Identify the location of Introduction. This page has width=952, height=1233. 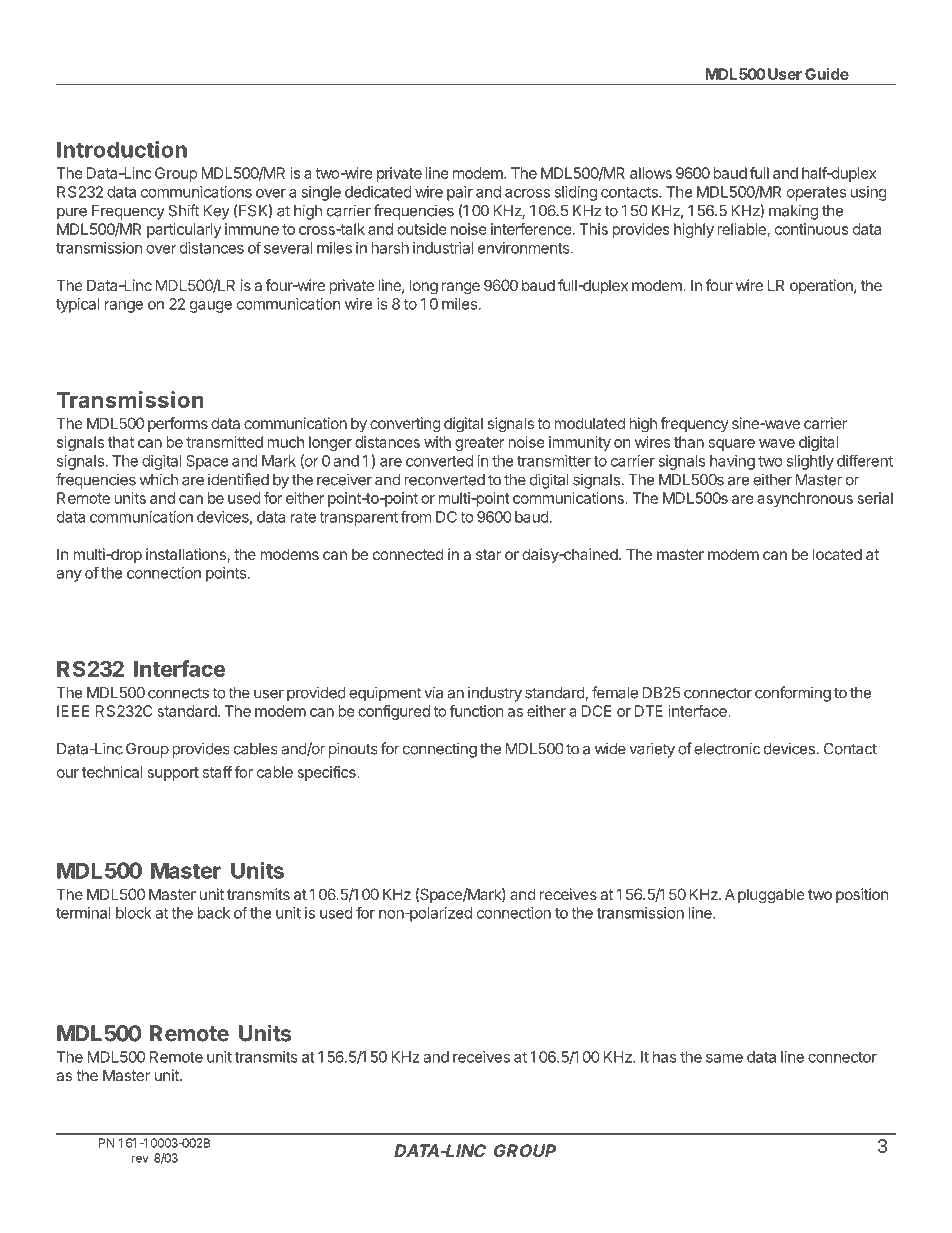
(122, 149).
